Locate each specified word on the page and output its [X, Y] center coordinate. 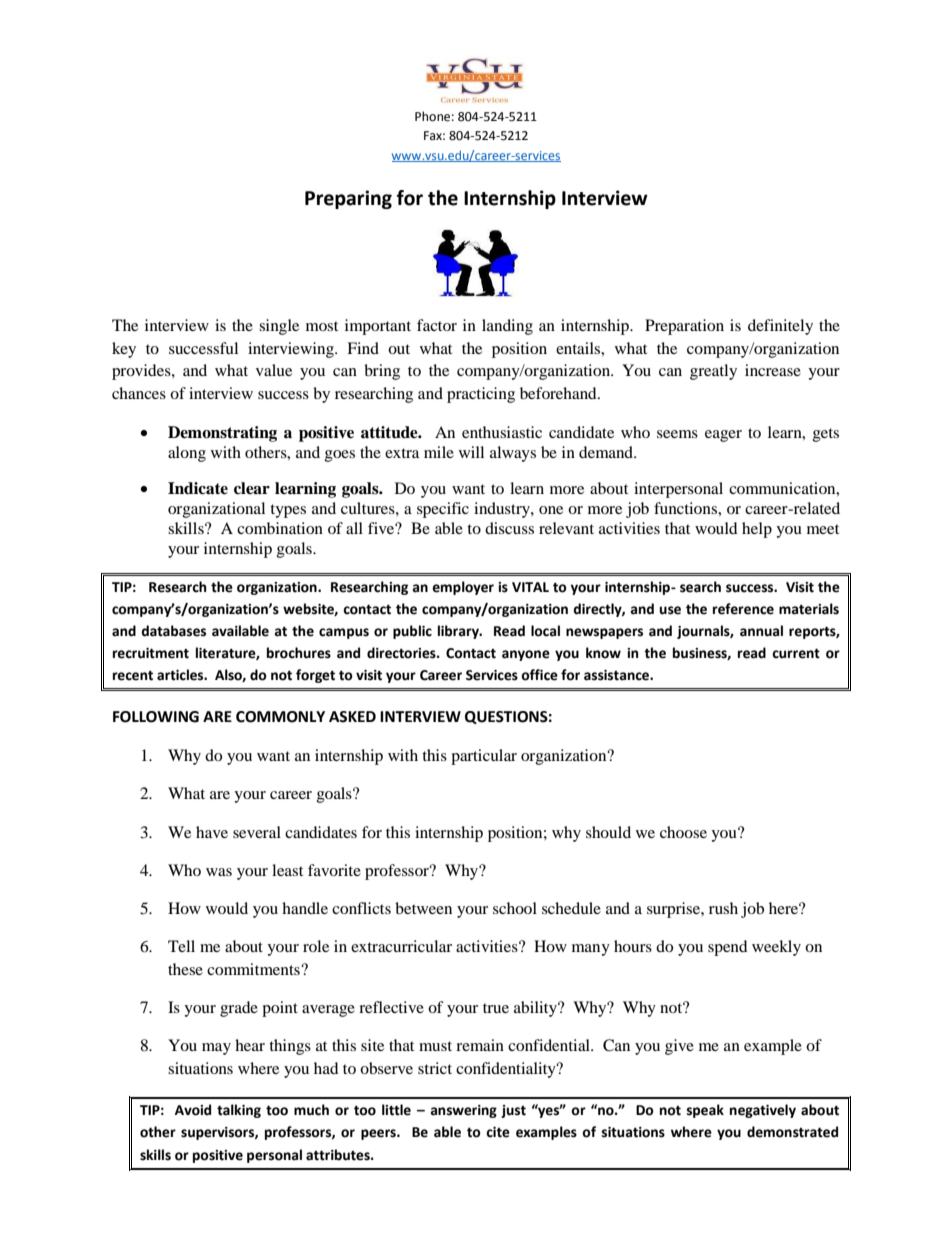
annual [761, 631]
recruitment [151, 653]
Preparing [348, 199]
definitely [780, 327]
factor [437, 325]
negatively [763, 1111]
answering [463, 1111]
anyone [526, 655]
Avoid [193, 1110]
